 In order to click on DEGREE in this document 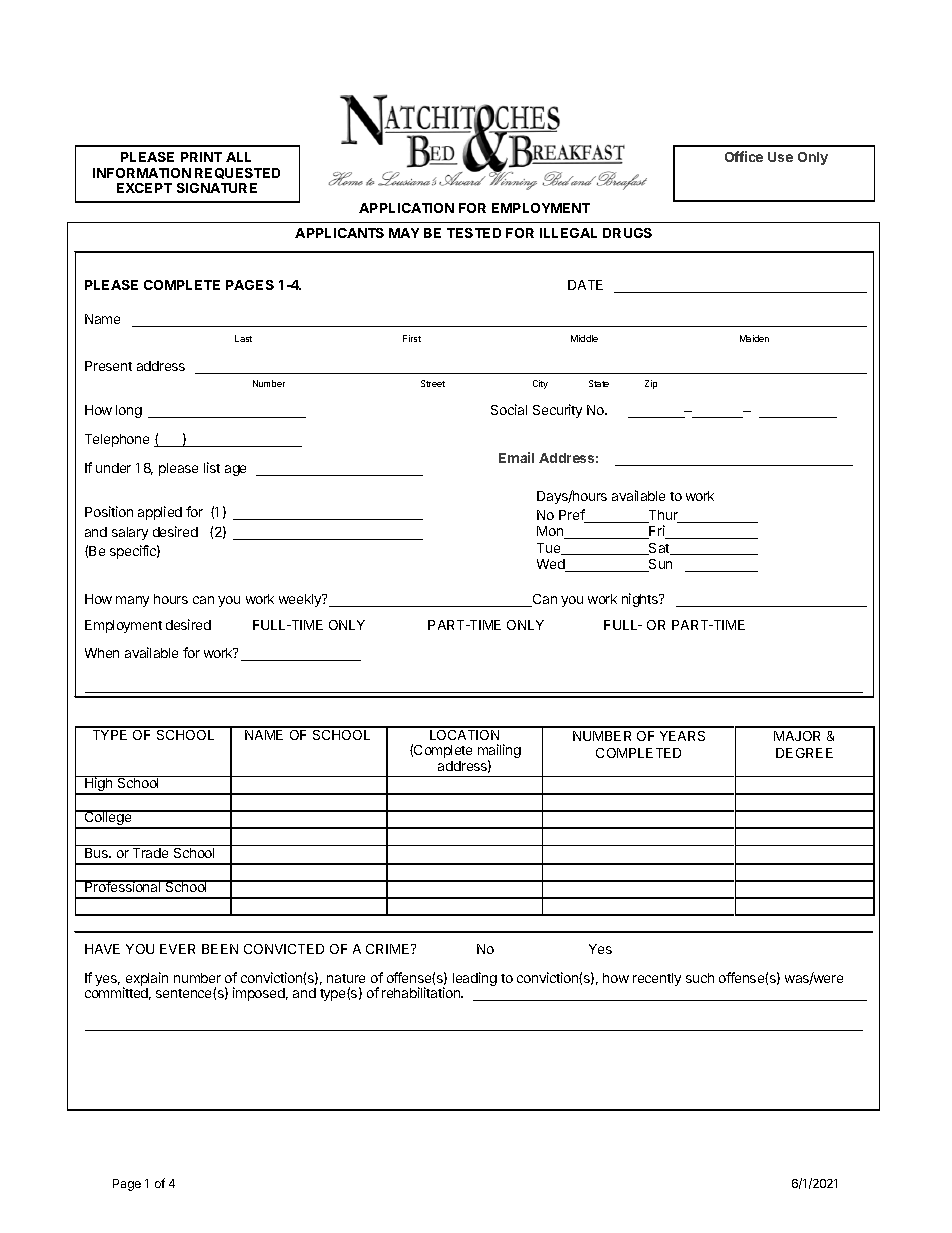, I will do `click(804, 753)`.
